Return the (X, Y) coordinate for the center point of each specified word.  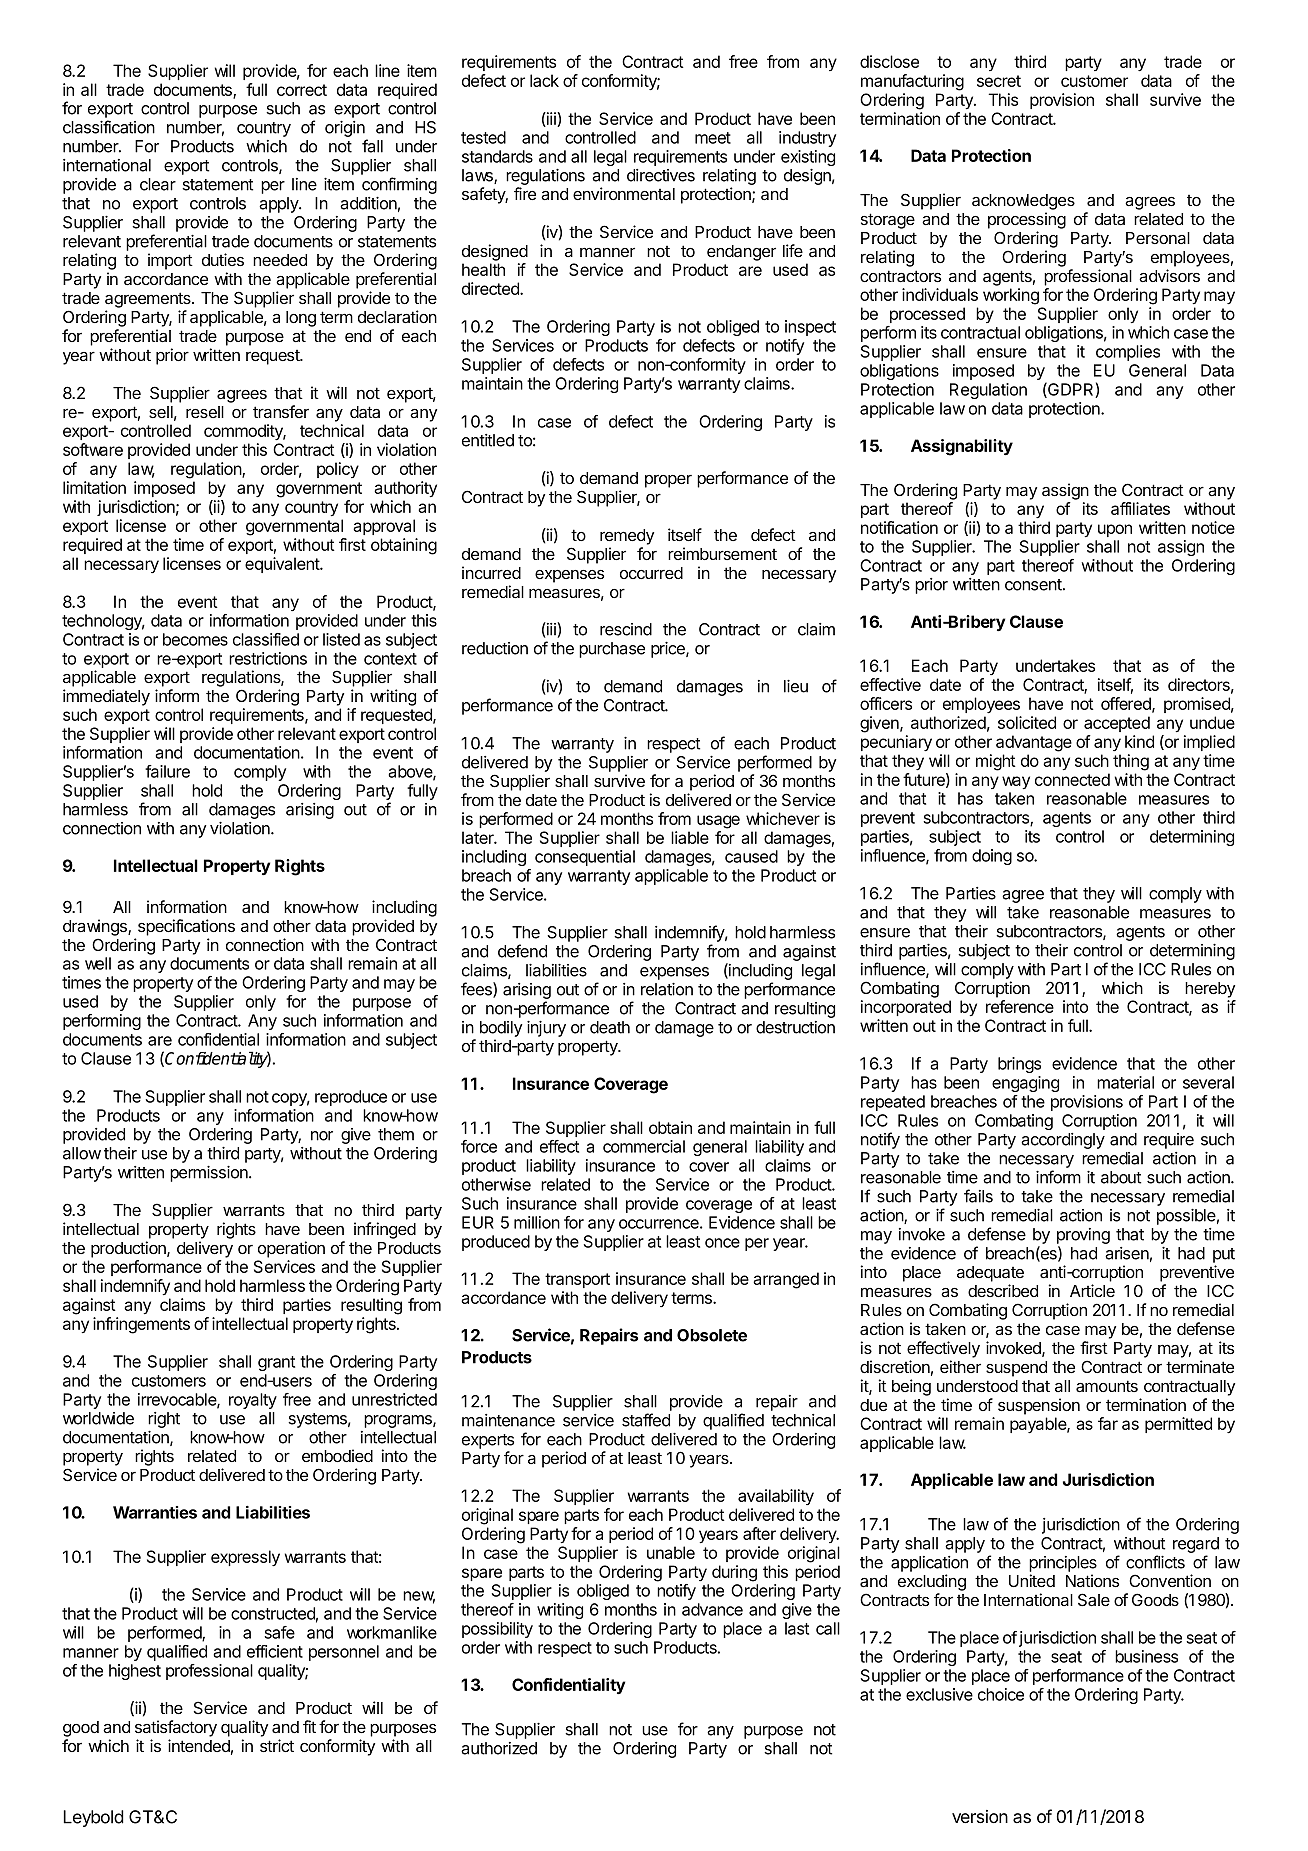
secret (999, 81)
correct (302, 90)
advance (712, 1609)
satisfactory (176, 1728)
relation (667, 989)
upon (1115, 530)
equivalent (283, 565)
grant (276, 1363)
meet (713, 138)
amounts (1107, 1386)
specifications (186, 927)
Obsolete (712, 1335)
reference (1020, 1006)
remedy (627, 537)
